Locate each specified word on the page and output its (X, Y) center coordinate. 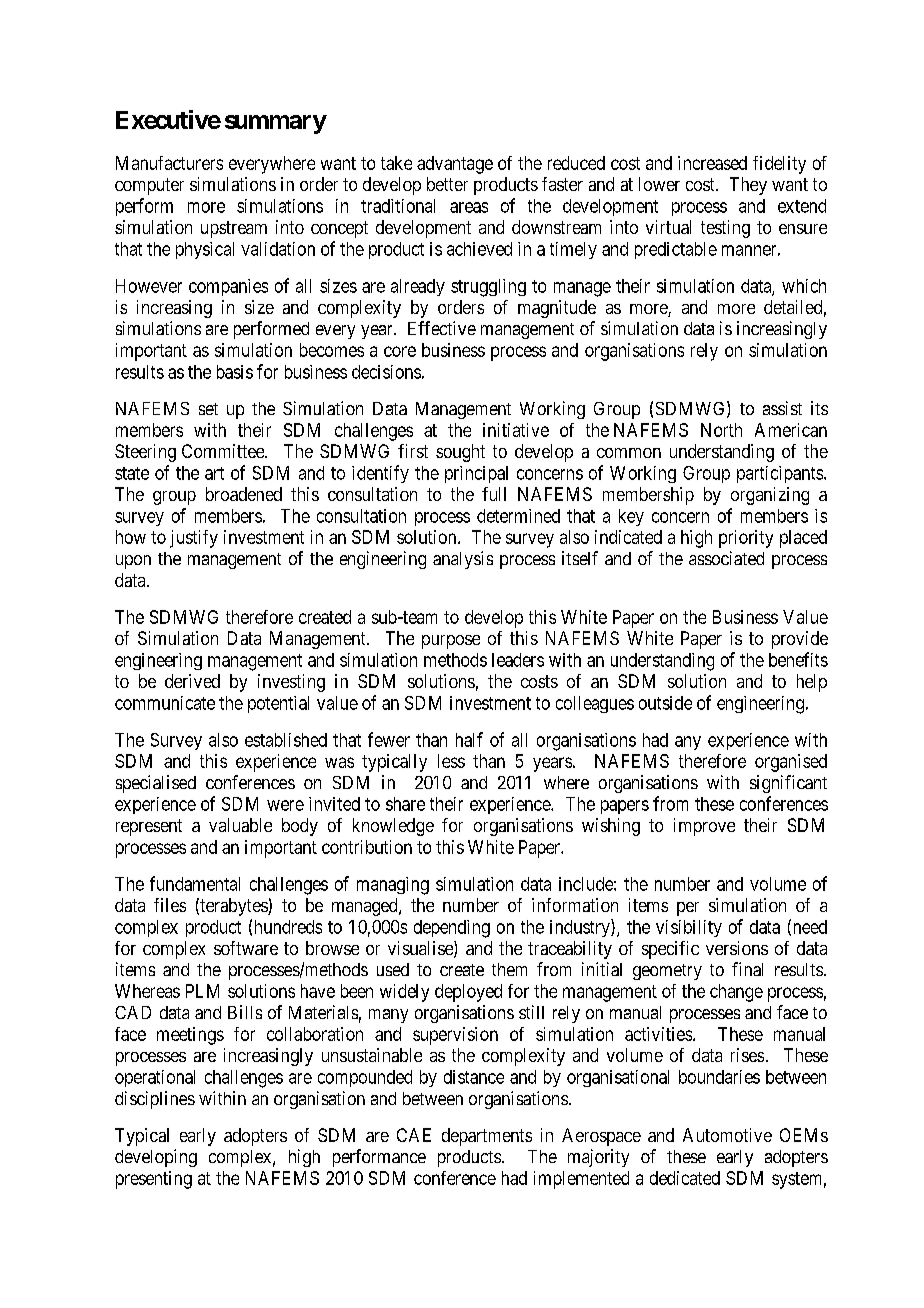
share (405, 804)
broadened (244, 494)
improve (704, 827)
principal (476, 474)
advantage (455, 165)
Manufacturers (169, 163)
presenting (154, 1180)
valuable (240, 825)
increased (712, 163)
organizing (770, 496)
